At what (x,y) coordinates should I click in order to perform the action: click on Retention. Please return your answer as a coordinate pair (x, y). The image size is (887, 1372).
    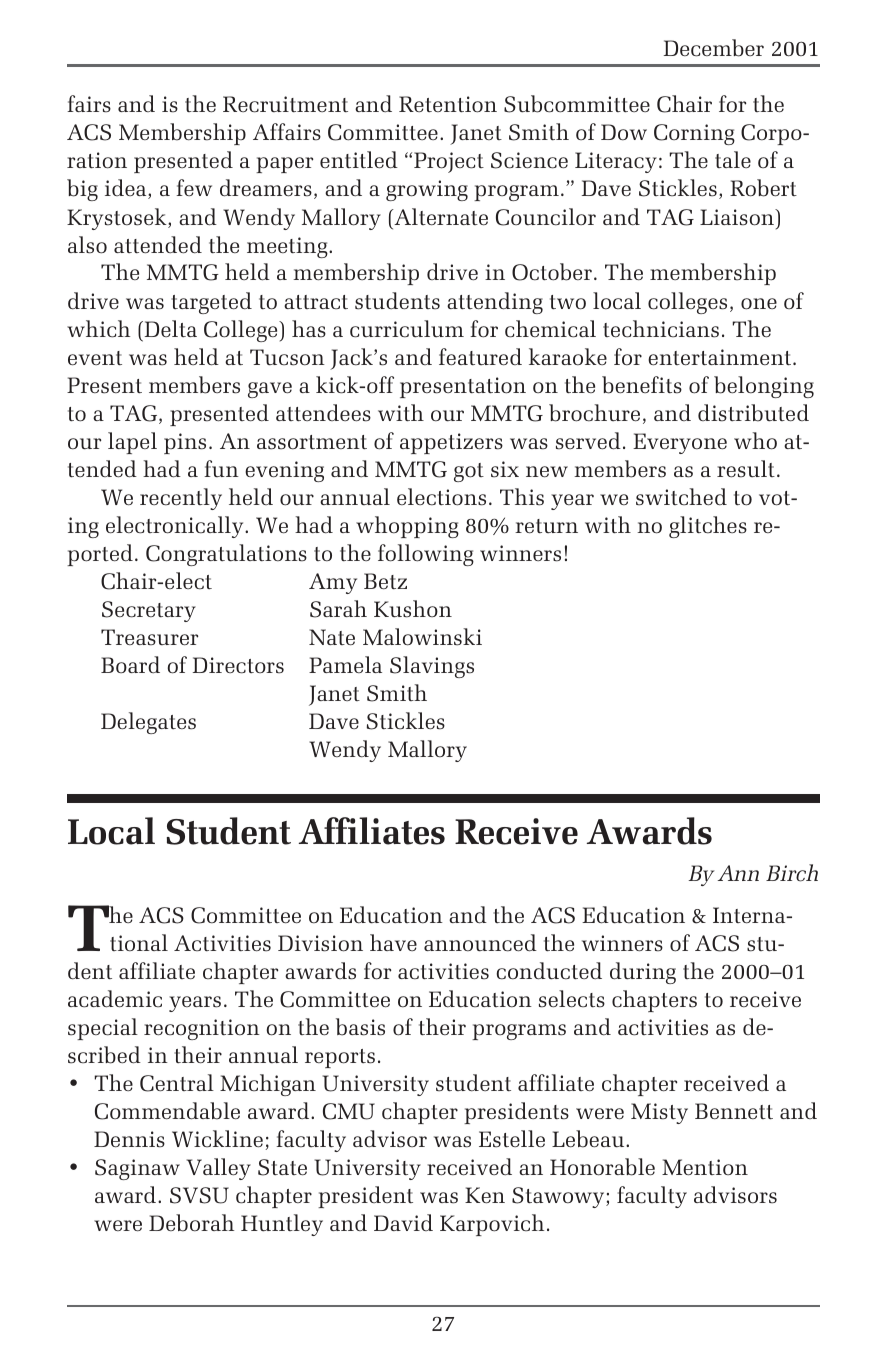
    Looking at the image, I should click on (448, 104).
